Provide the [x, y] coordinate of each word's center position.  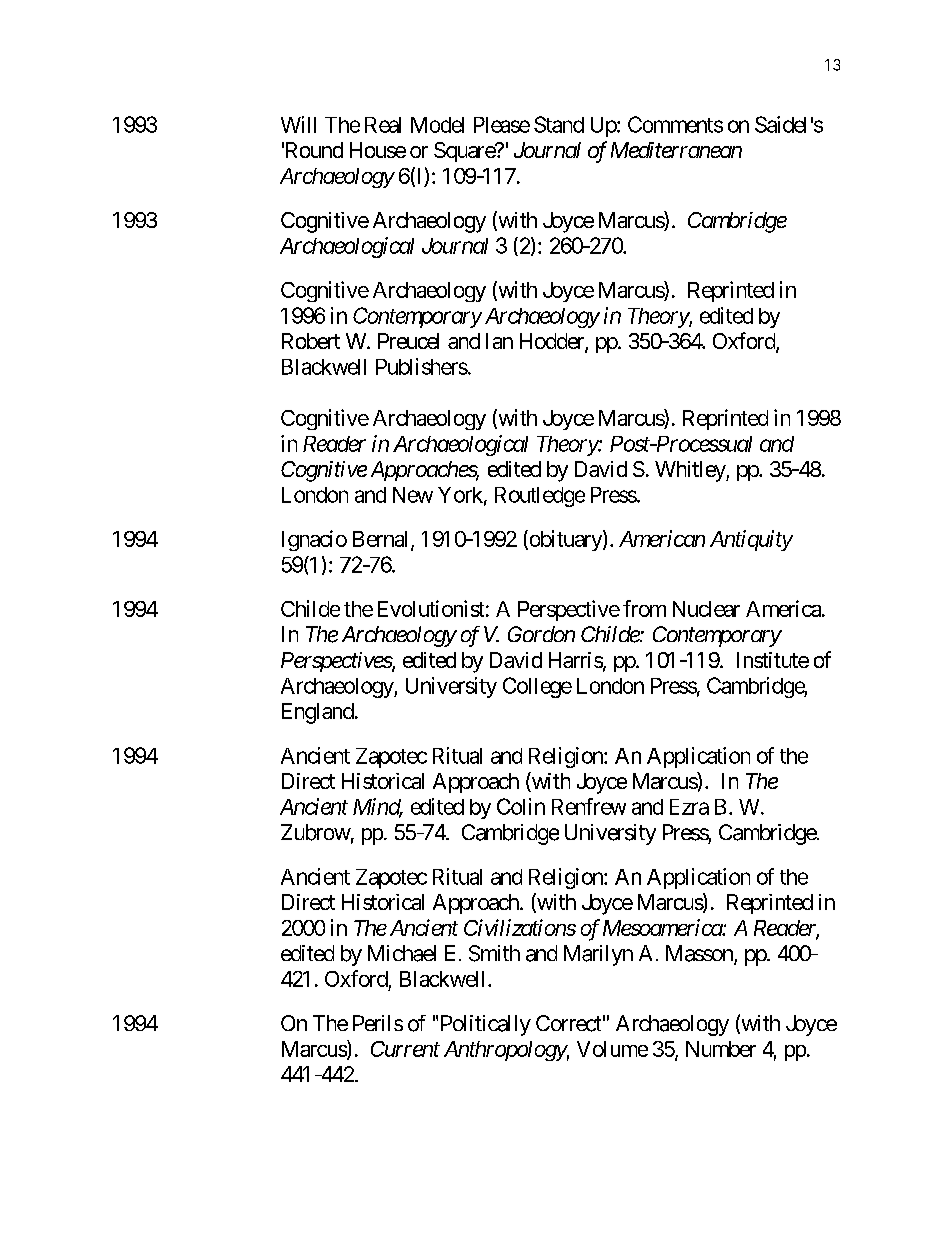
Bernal [382, 540]
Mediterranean [676, 150]
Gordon [541, 634]
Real [383, 125]
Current [405, 1049]
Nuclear [706, 609]
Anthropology [505, 1051]
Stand [559, 124]
